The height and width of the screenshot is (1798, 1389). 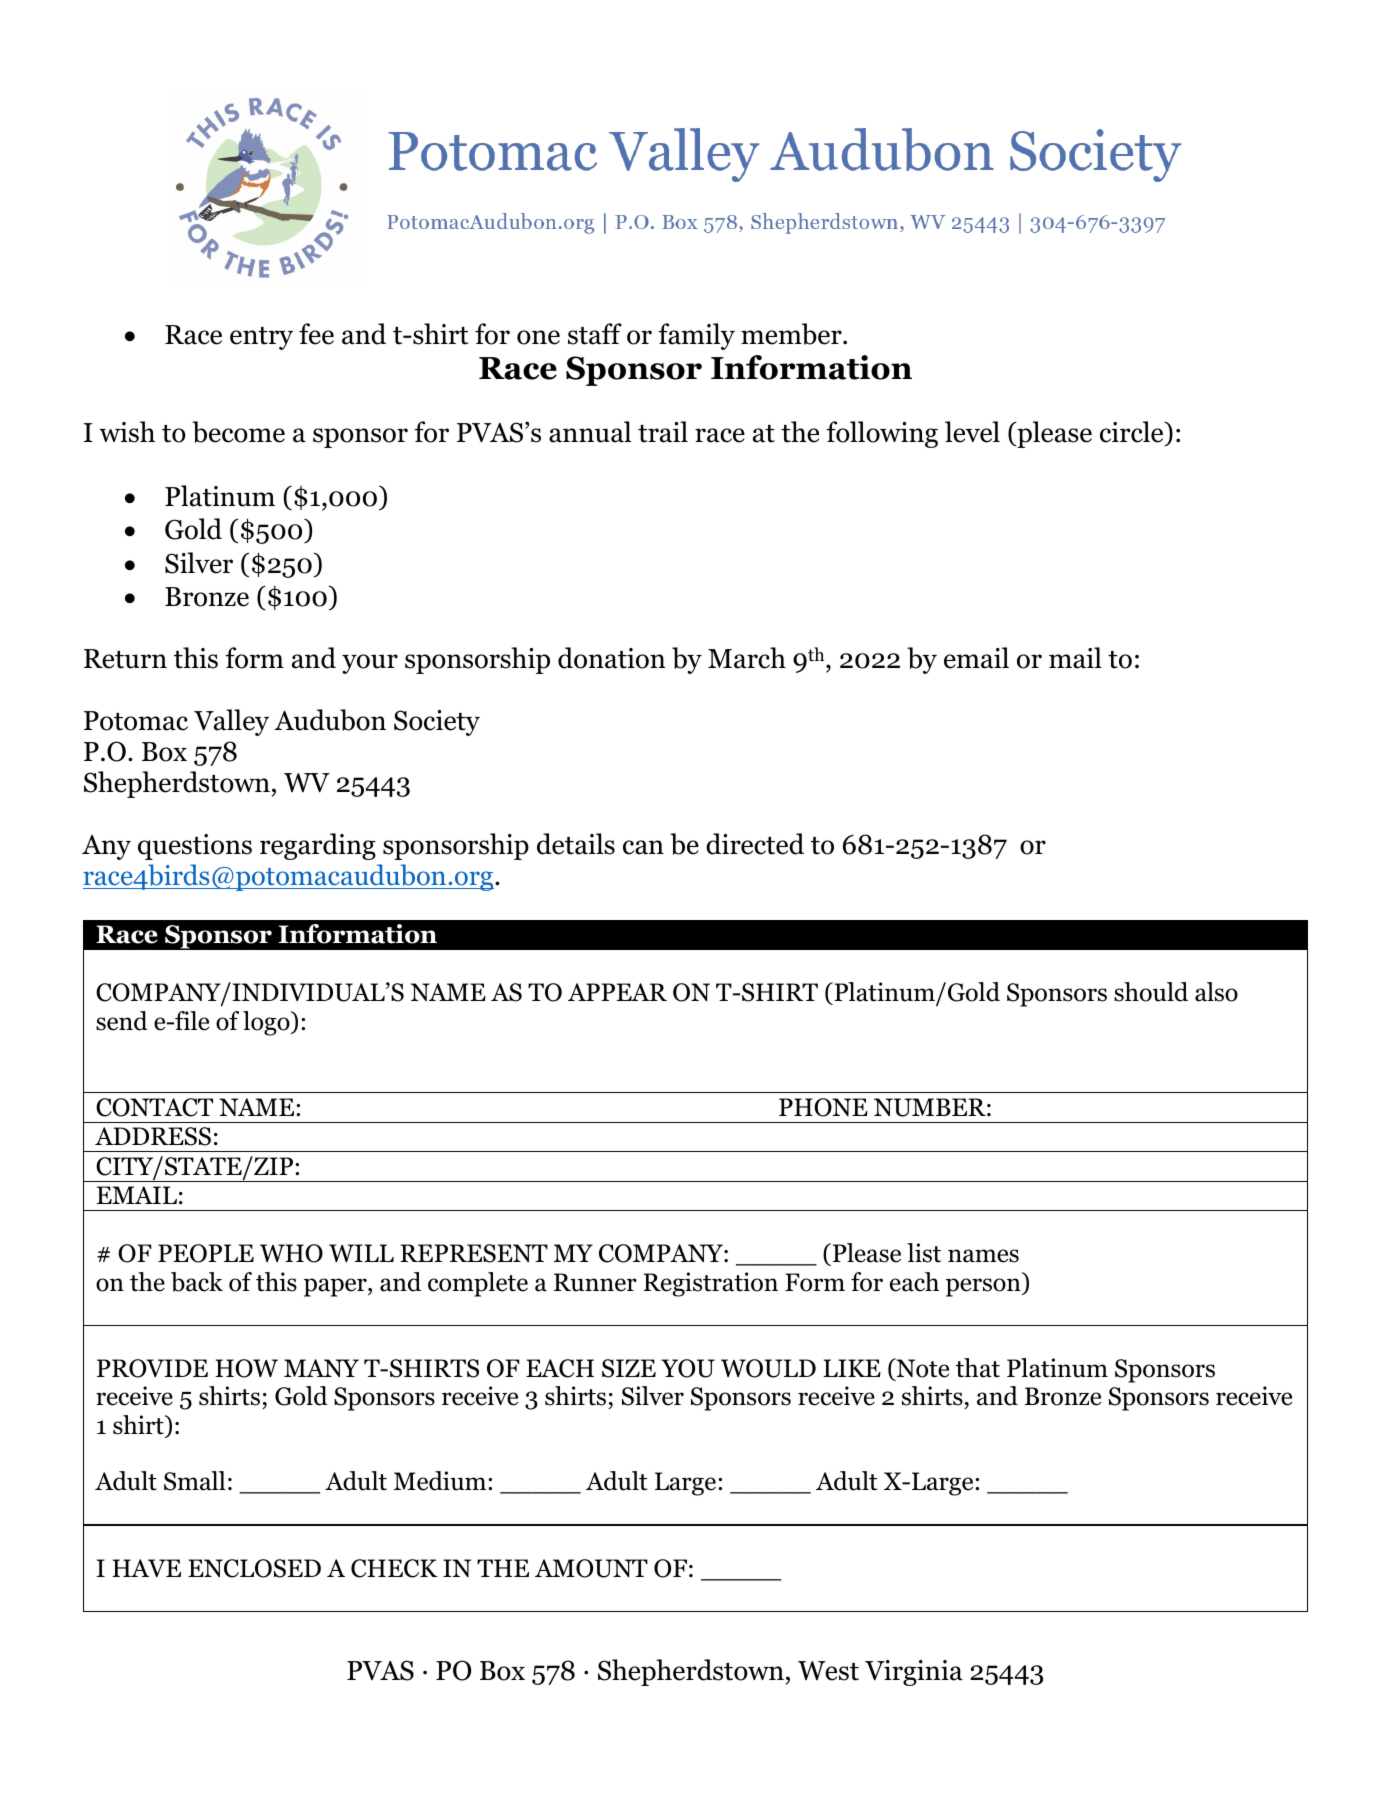 What do you see at coordinates (1151, 992) in the screenshot?
I see `should` at bounding box center [1151, 992].
